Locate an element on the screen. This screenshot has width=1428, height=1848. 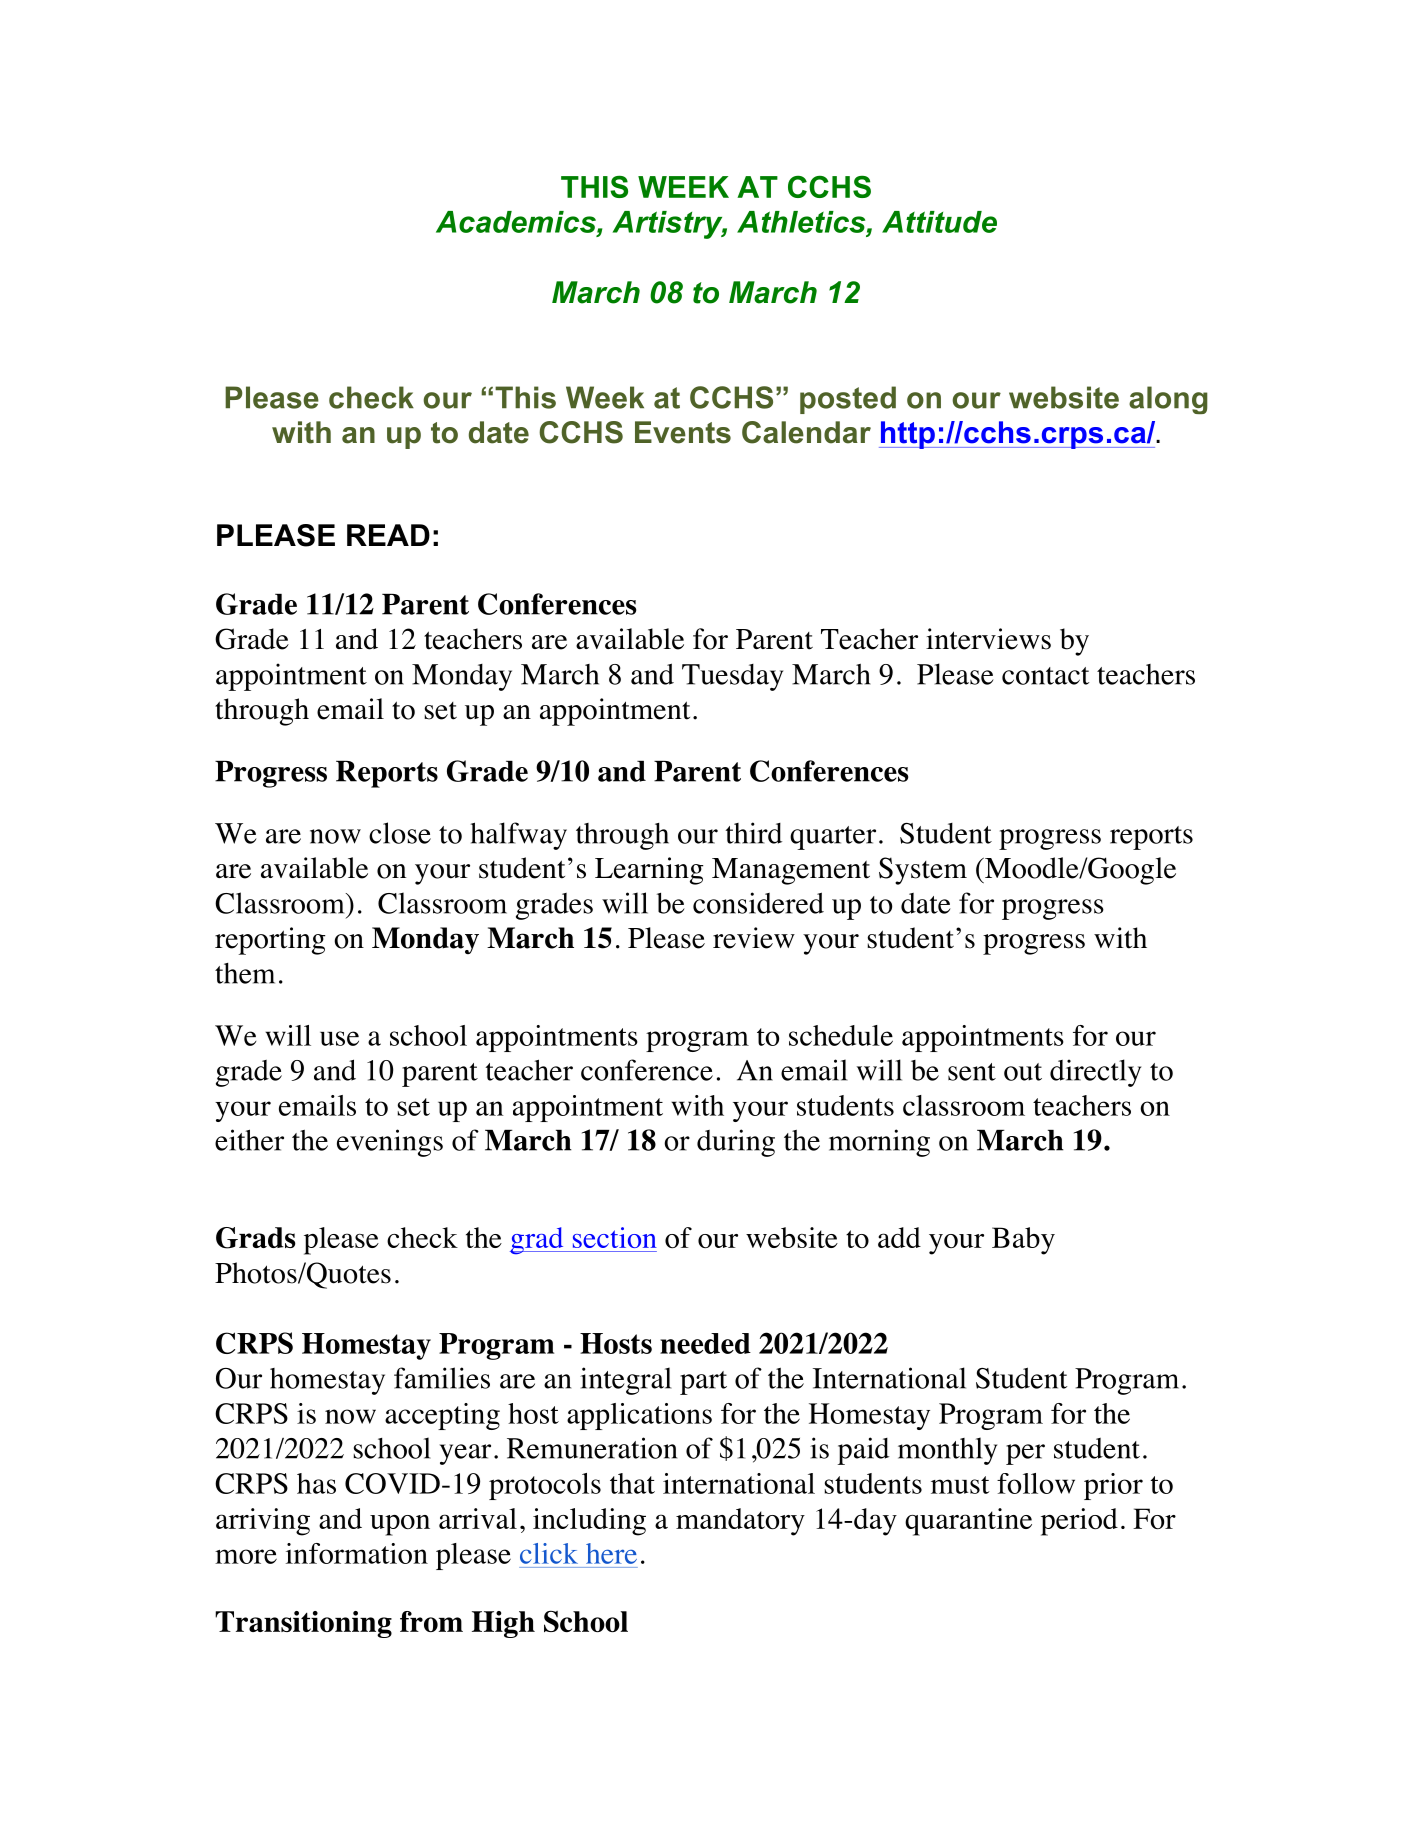
Attitude is located at coordinates (939, 222).
